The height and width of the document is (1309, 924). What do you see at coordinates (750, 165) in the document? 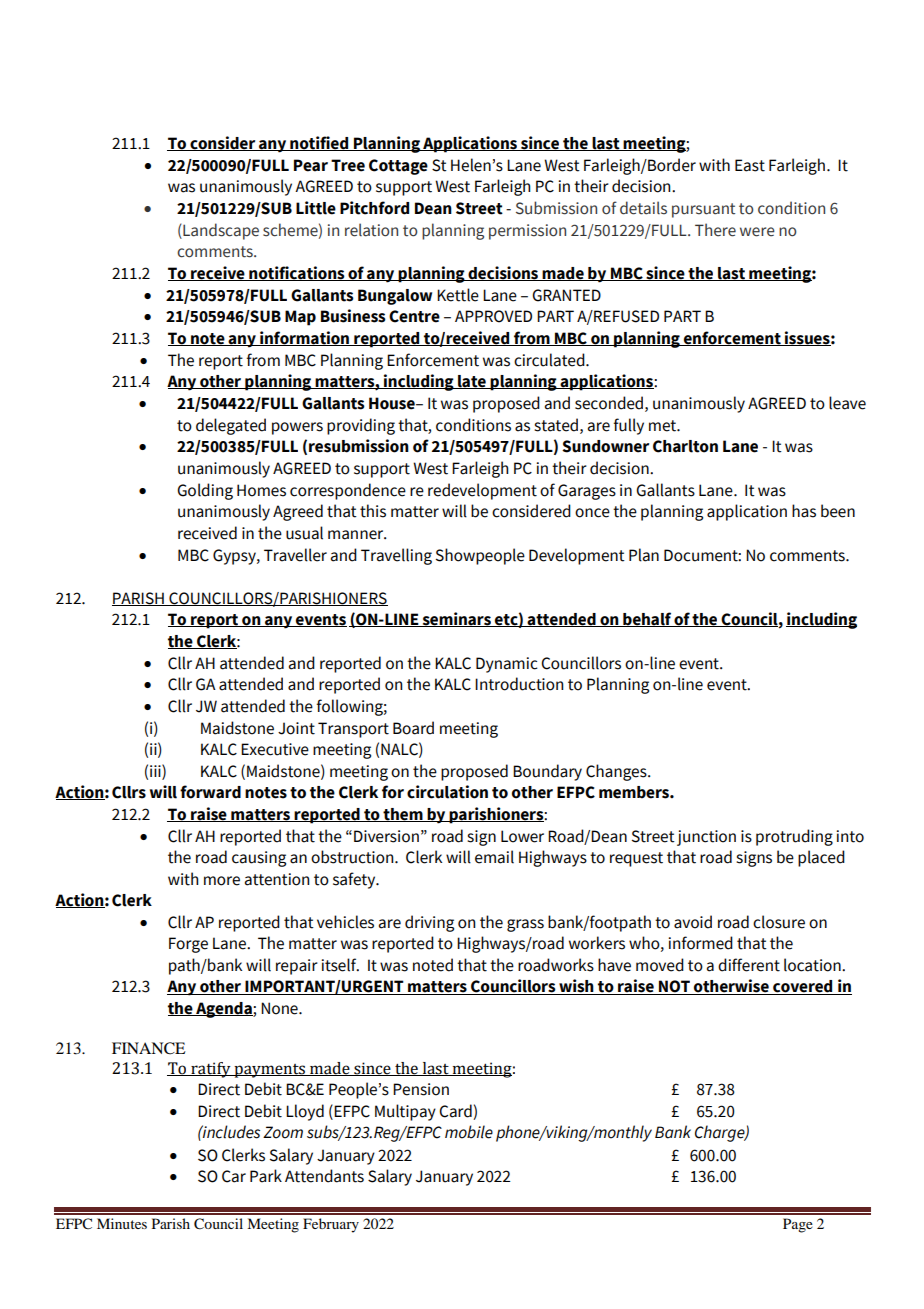
I see `East` at bounding box center [750, 165].
